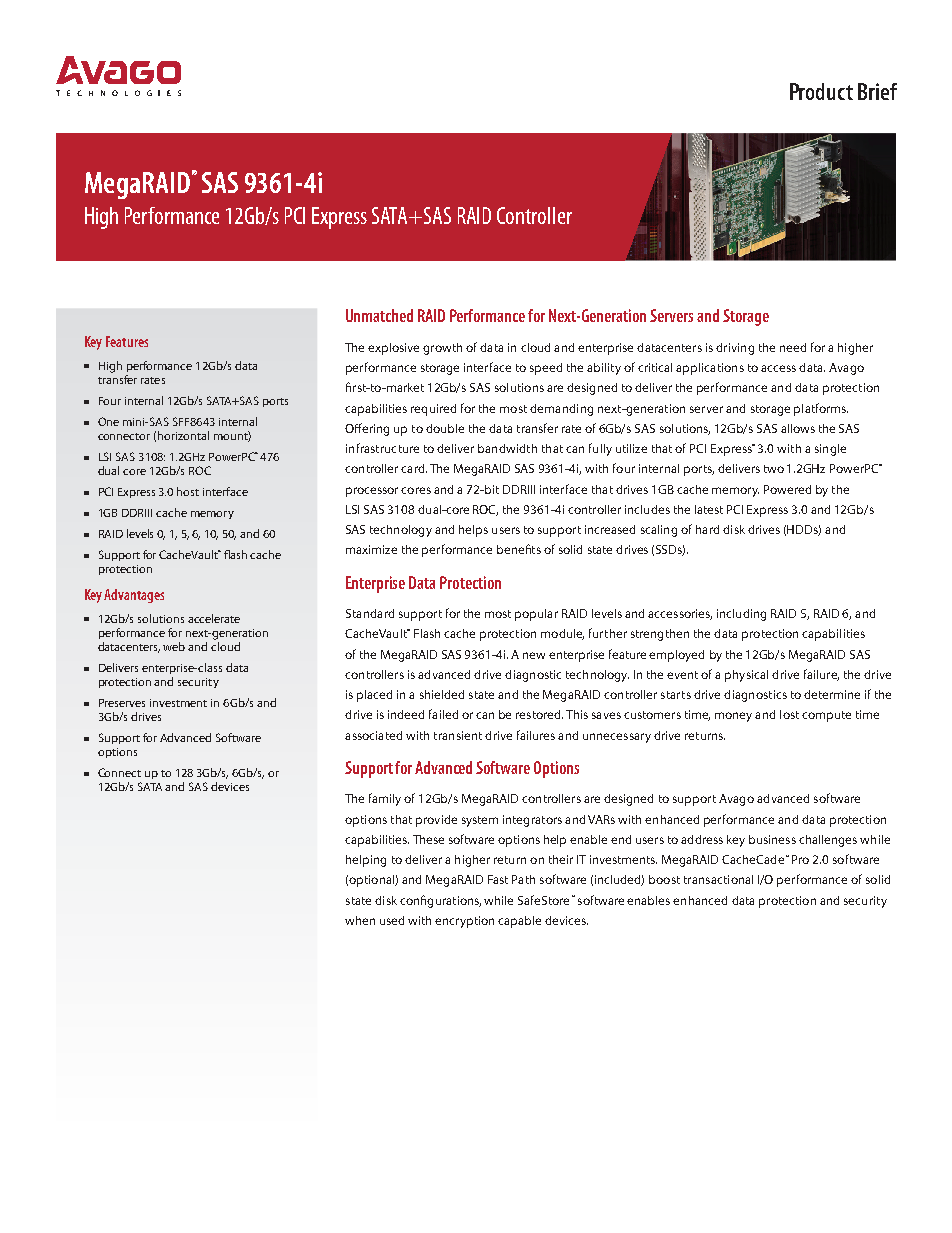 The image size is (952, 1233). I want to click on need, so click(793, 347).
